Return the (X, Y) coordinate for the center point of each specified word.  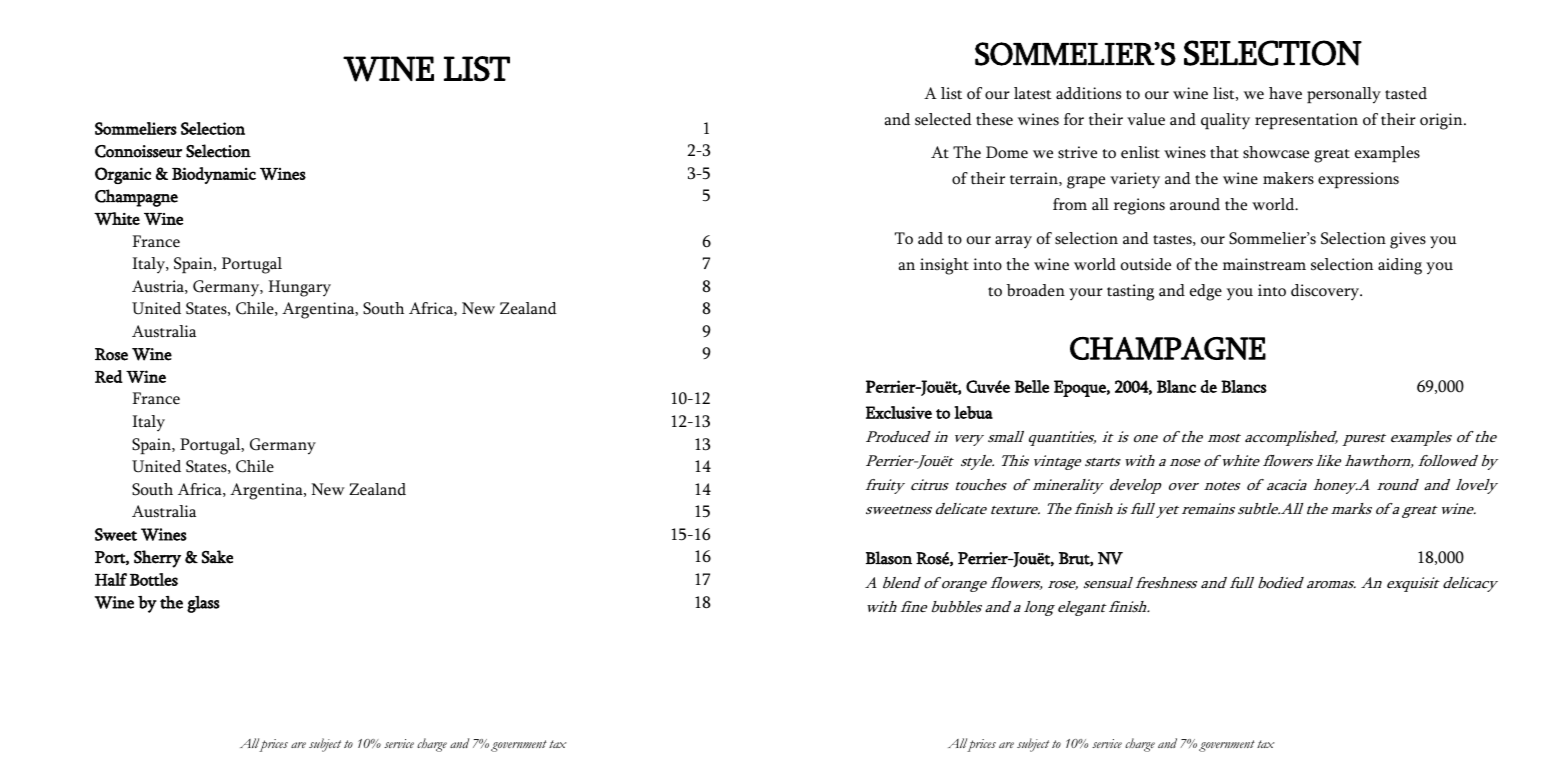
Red (109, 376)
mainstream (1264, 264)
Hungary (299, 288)
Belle (1032, 386)
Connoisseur (138, 151)
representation (1306, 121)
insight (944, 266)
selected (943, 119)
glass (203, 604)
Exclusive (899, 412)
